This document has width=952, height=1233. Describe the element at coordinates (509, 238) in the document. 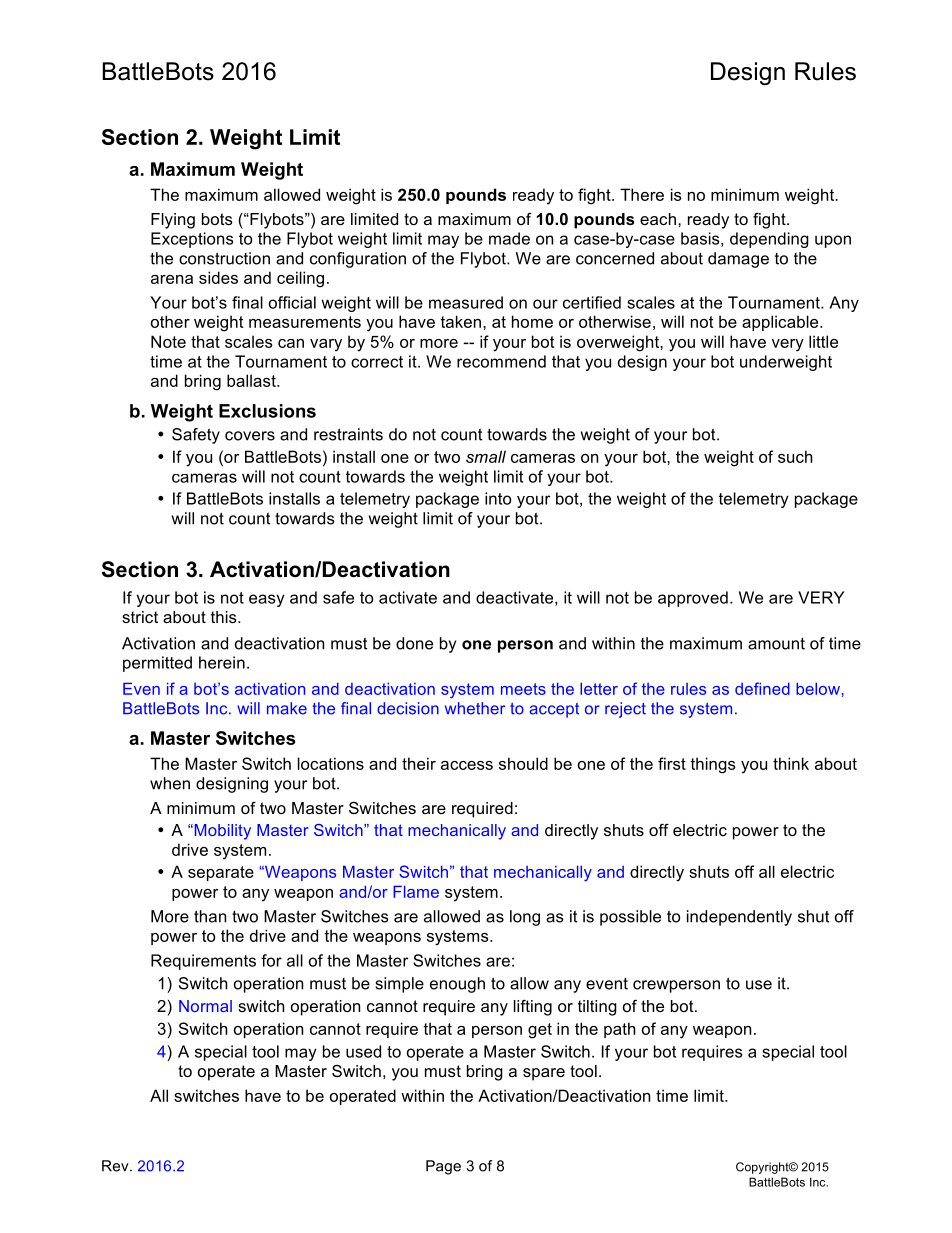

I see `made` at that location.
